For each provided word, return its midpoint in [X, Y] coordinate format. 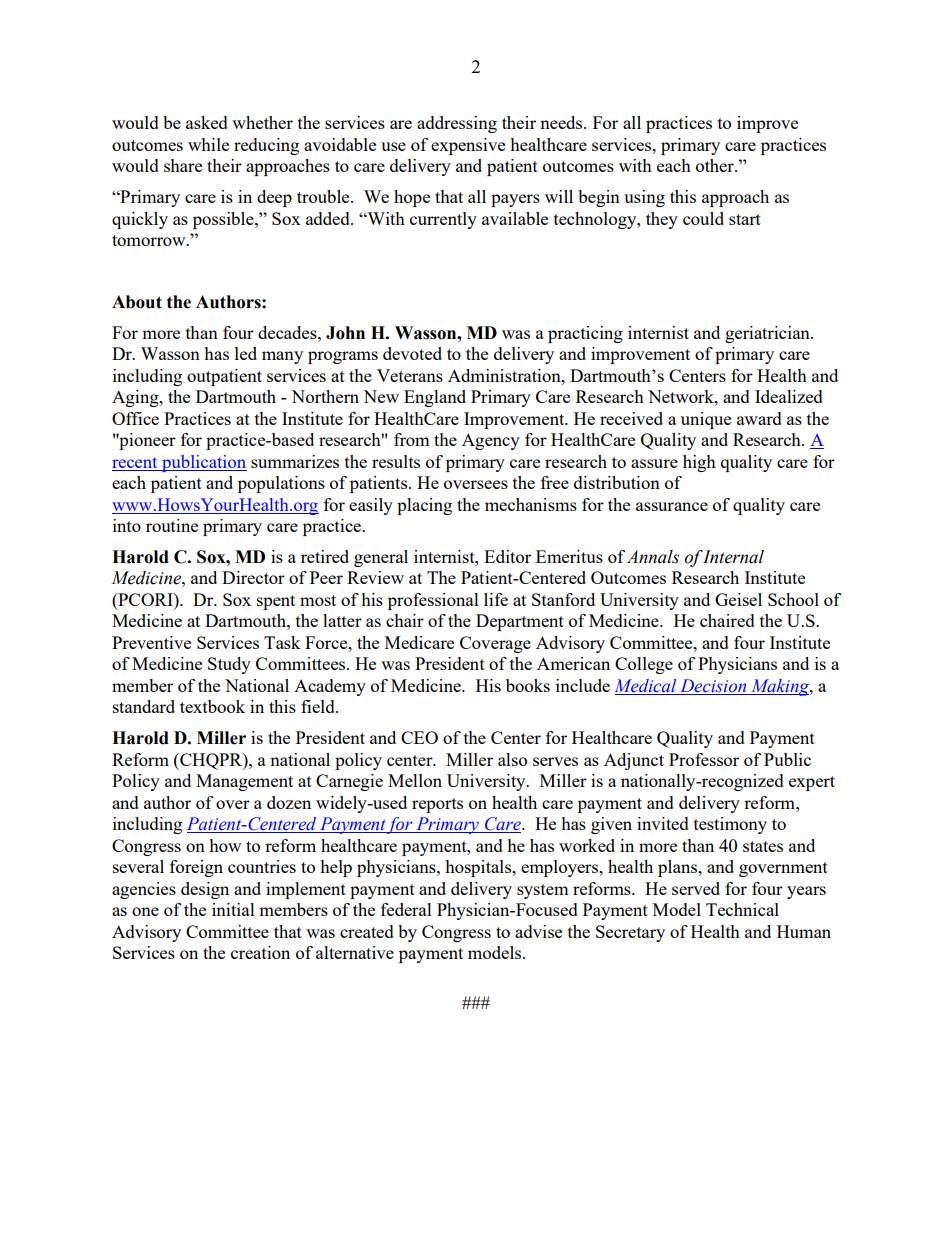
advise [538, 931]
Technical [742, 909]
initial [233, 909]
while [208, 144]
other [716, 165]
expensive [468, 146]
